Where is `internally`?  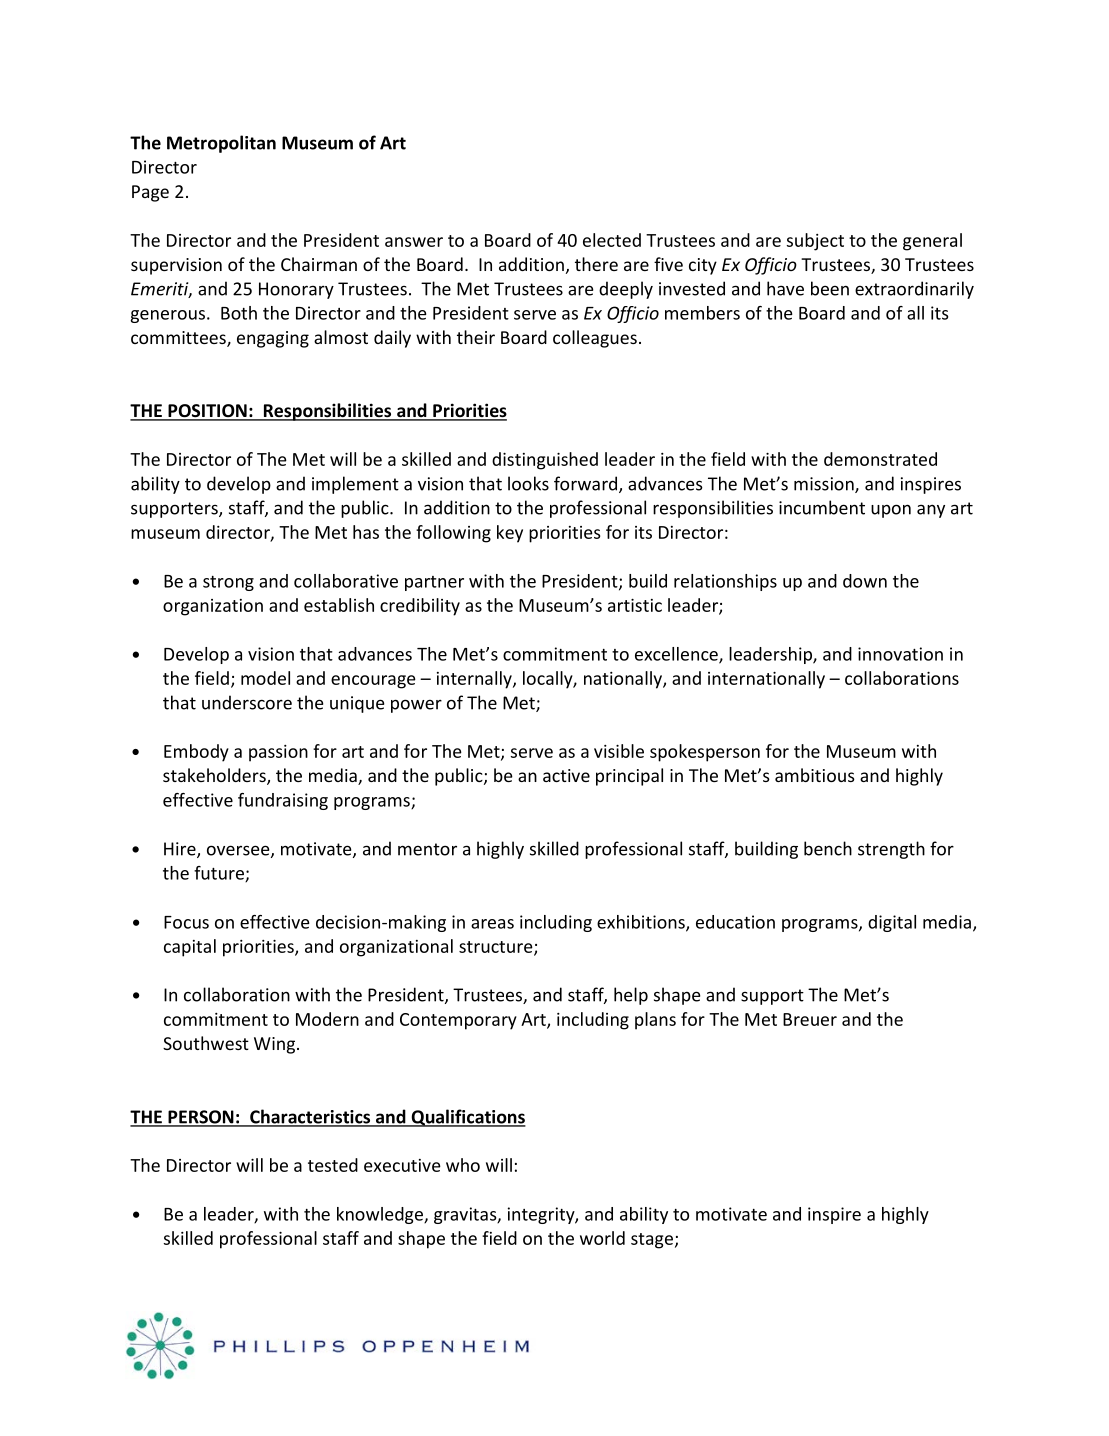
internally is located at coordinates (475, 680).
